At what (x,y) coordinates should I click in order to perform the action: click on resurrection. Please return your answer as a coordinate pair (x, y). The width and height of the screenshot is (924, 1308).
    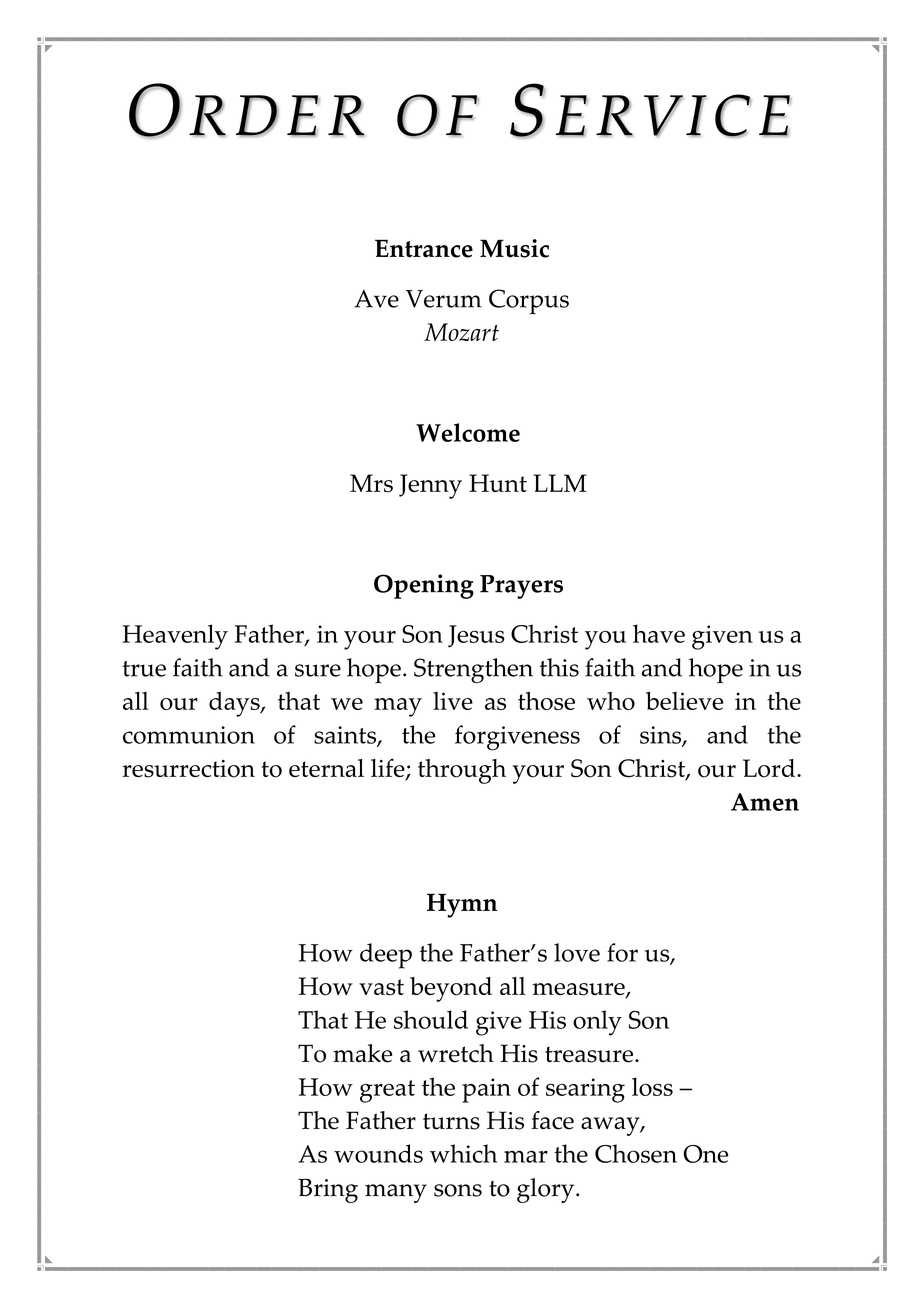
    Looking at the image, I should click on (188, 769).
